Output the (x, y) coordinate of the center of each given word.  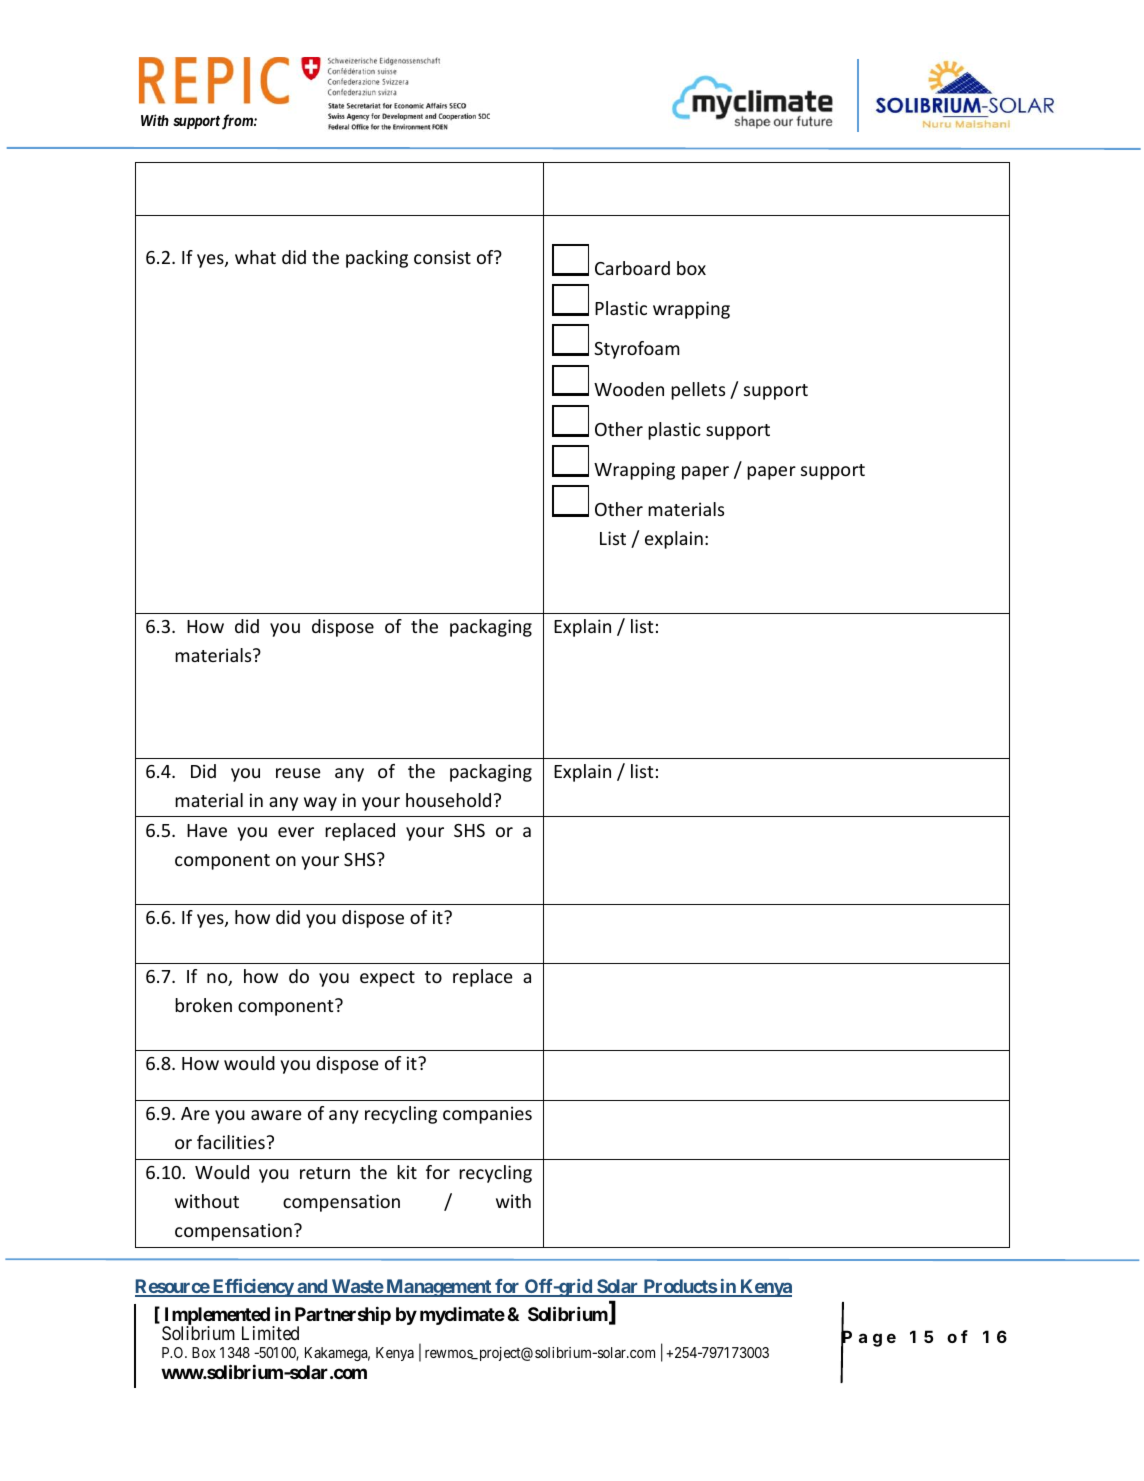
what (255, 257)
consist (442, 257)
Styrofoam (637, 350)
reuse (298, 773)
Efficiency (252, 1288)
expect (387, 979)
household (448, 800)
